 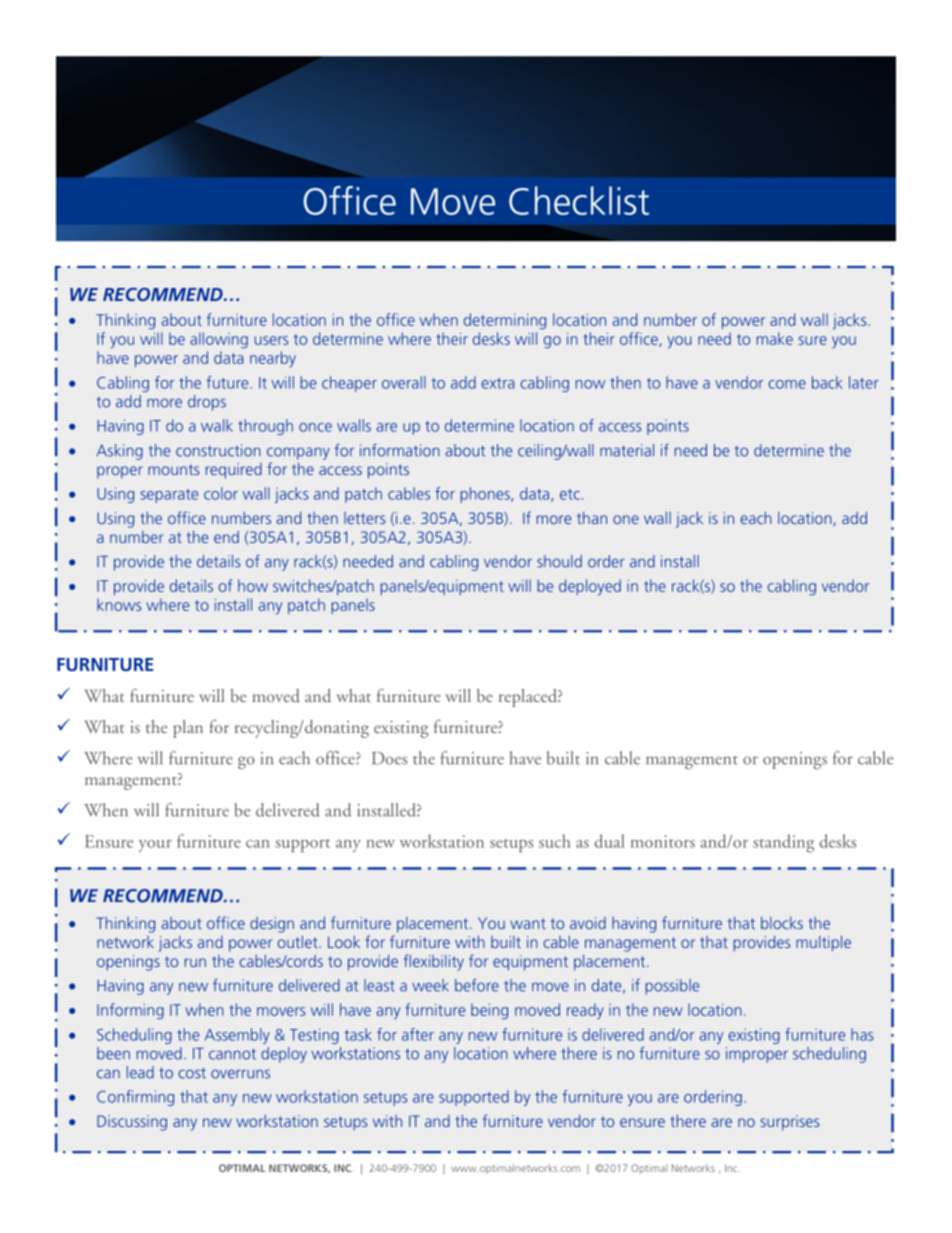 What do you see at coordinates (486, 495) in the page?
I see `phones` at bounding box center [486, 495].
